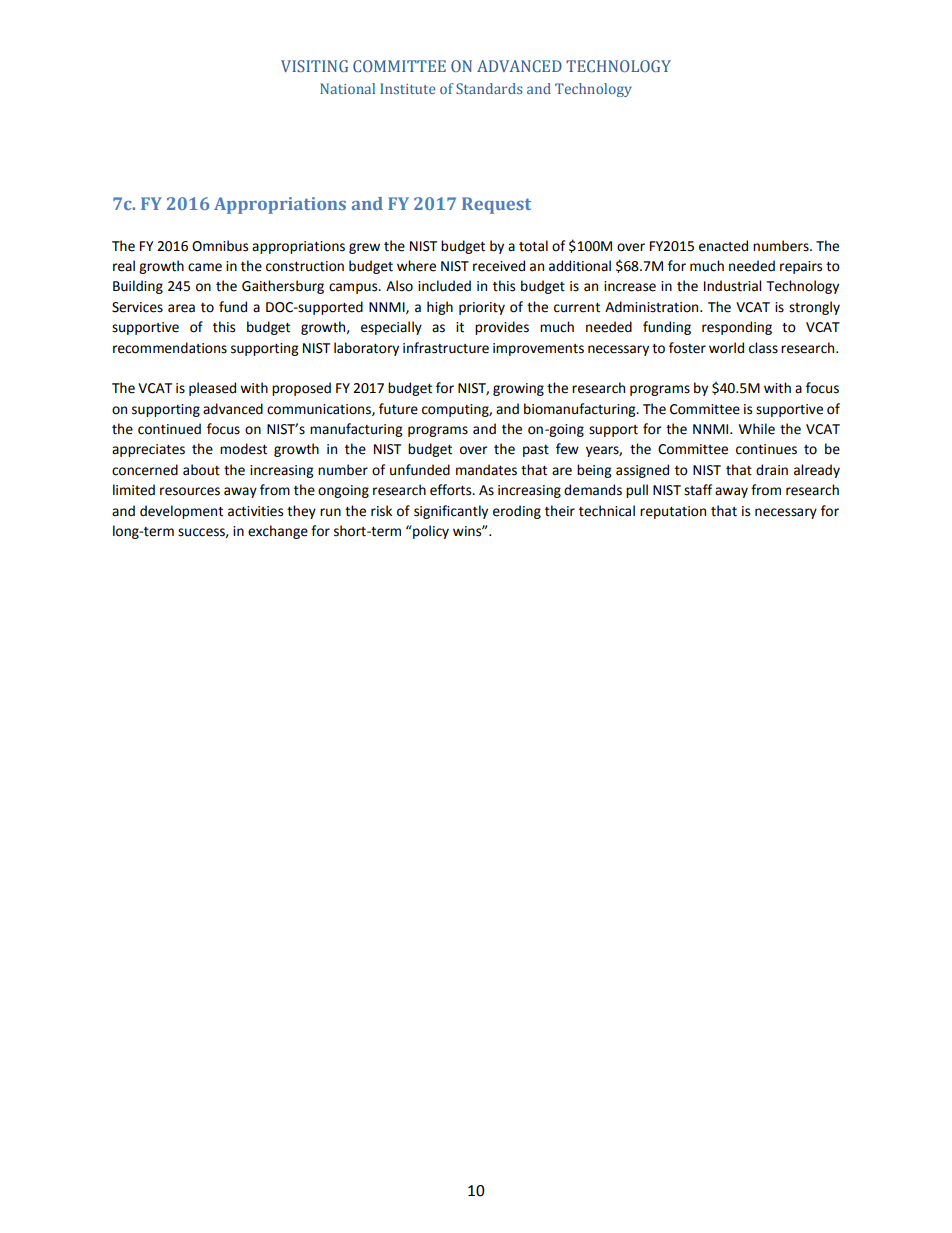 This page has width=952, height=1233. I want to click on development, so click(181, 512).
